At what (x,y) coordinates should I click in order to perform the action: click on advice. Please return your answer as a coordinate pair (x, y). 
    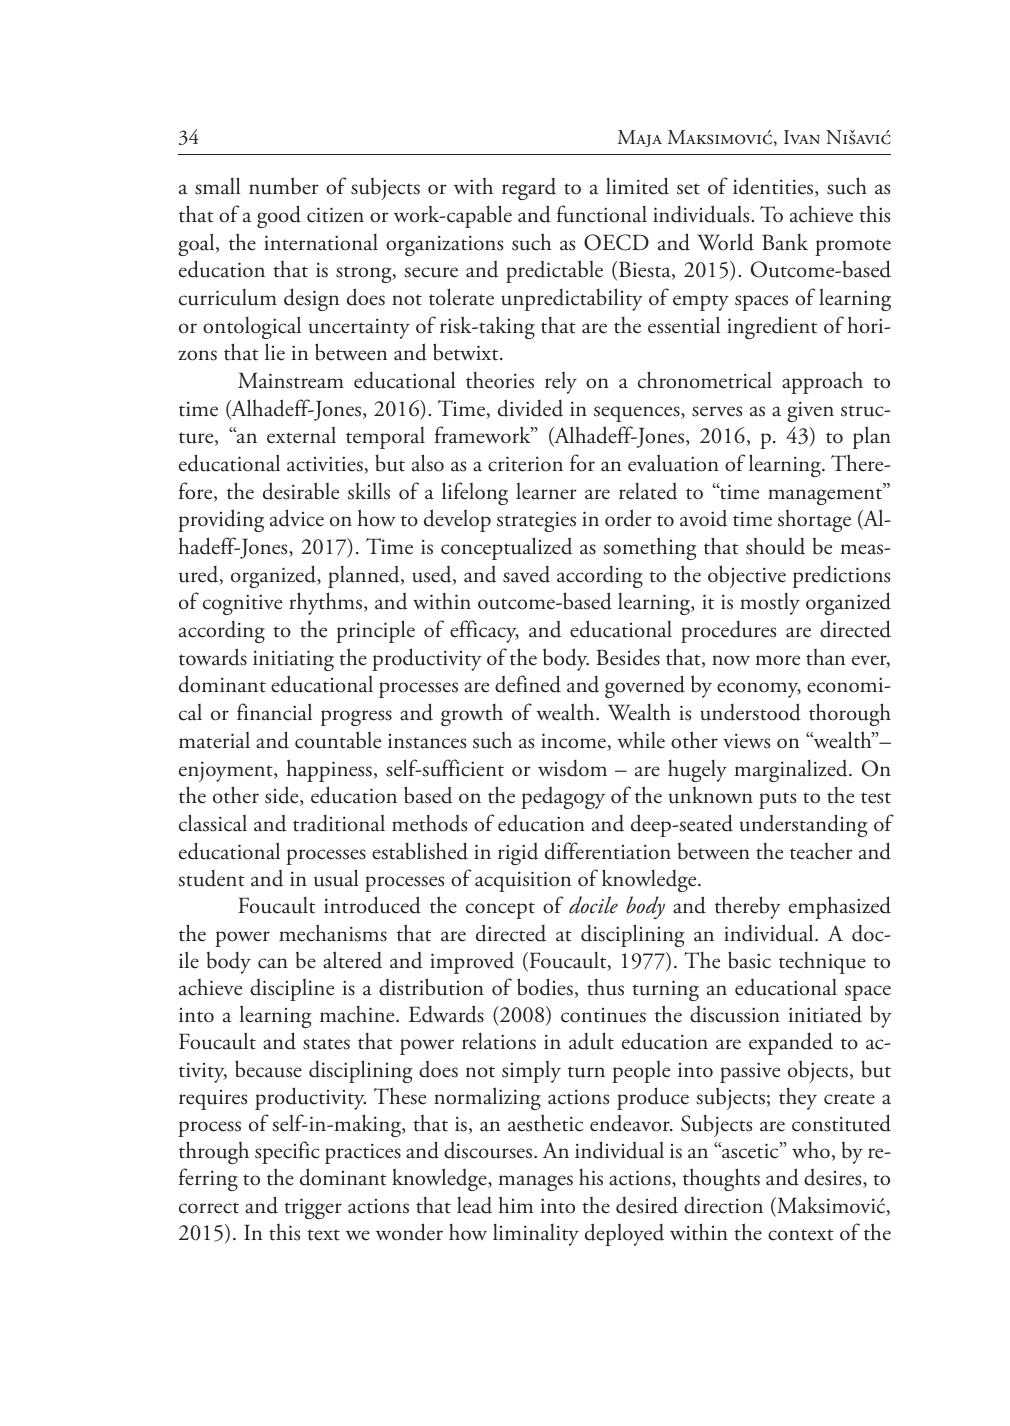
    Looking at the image, I should click on (297, 518).
